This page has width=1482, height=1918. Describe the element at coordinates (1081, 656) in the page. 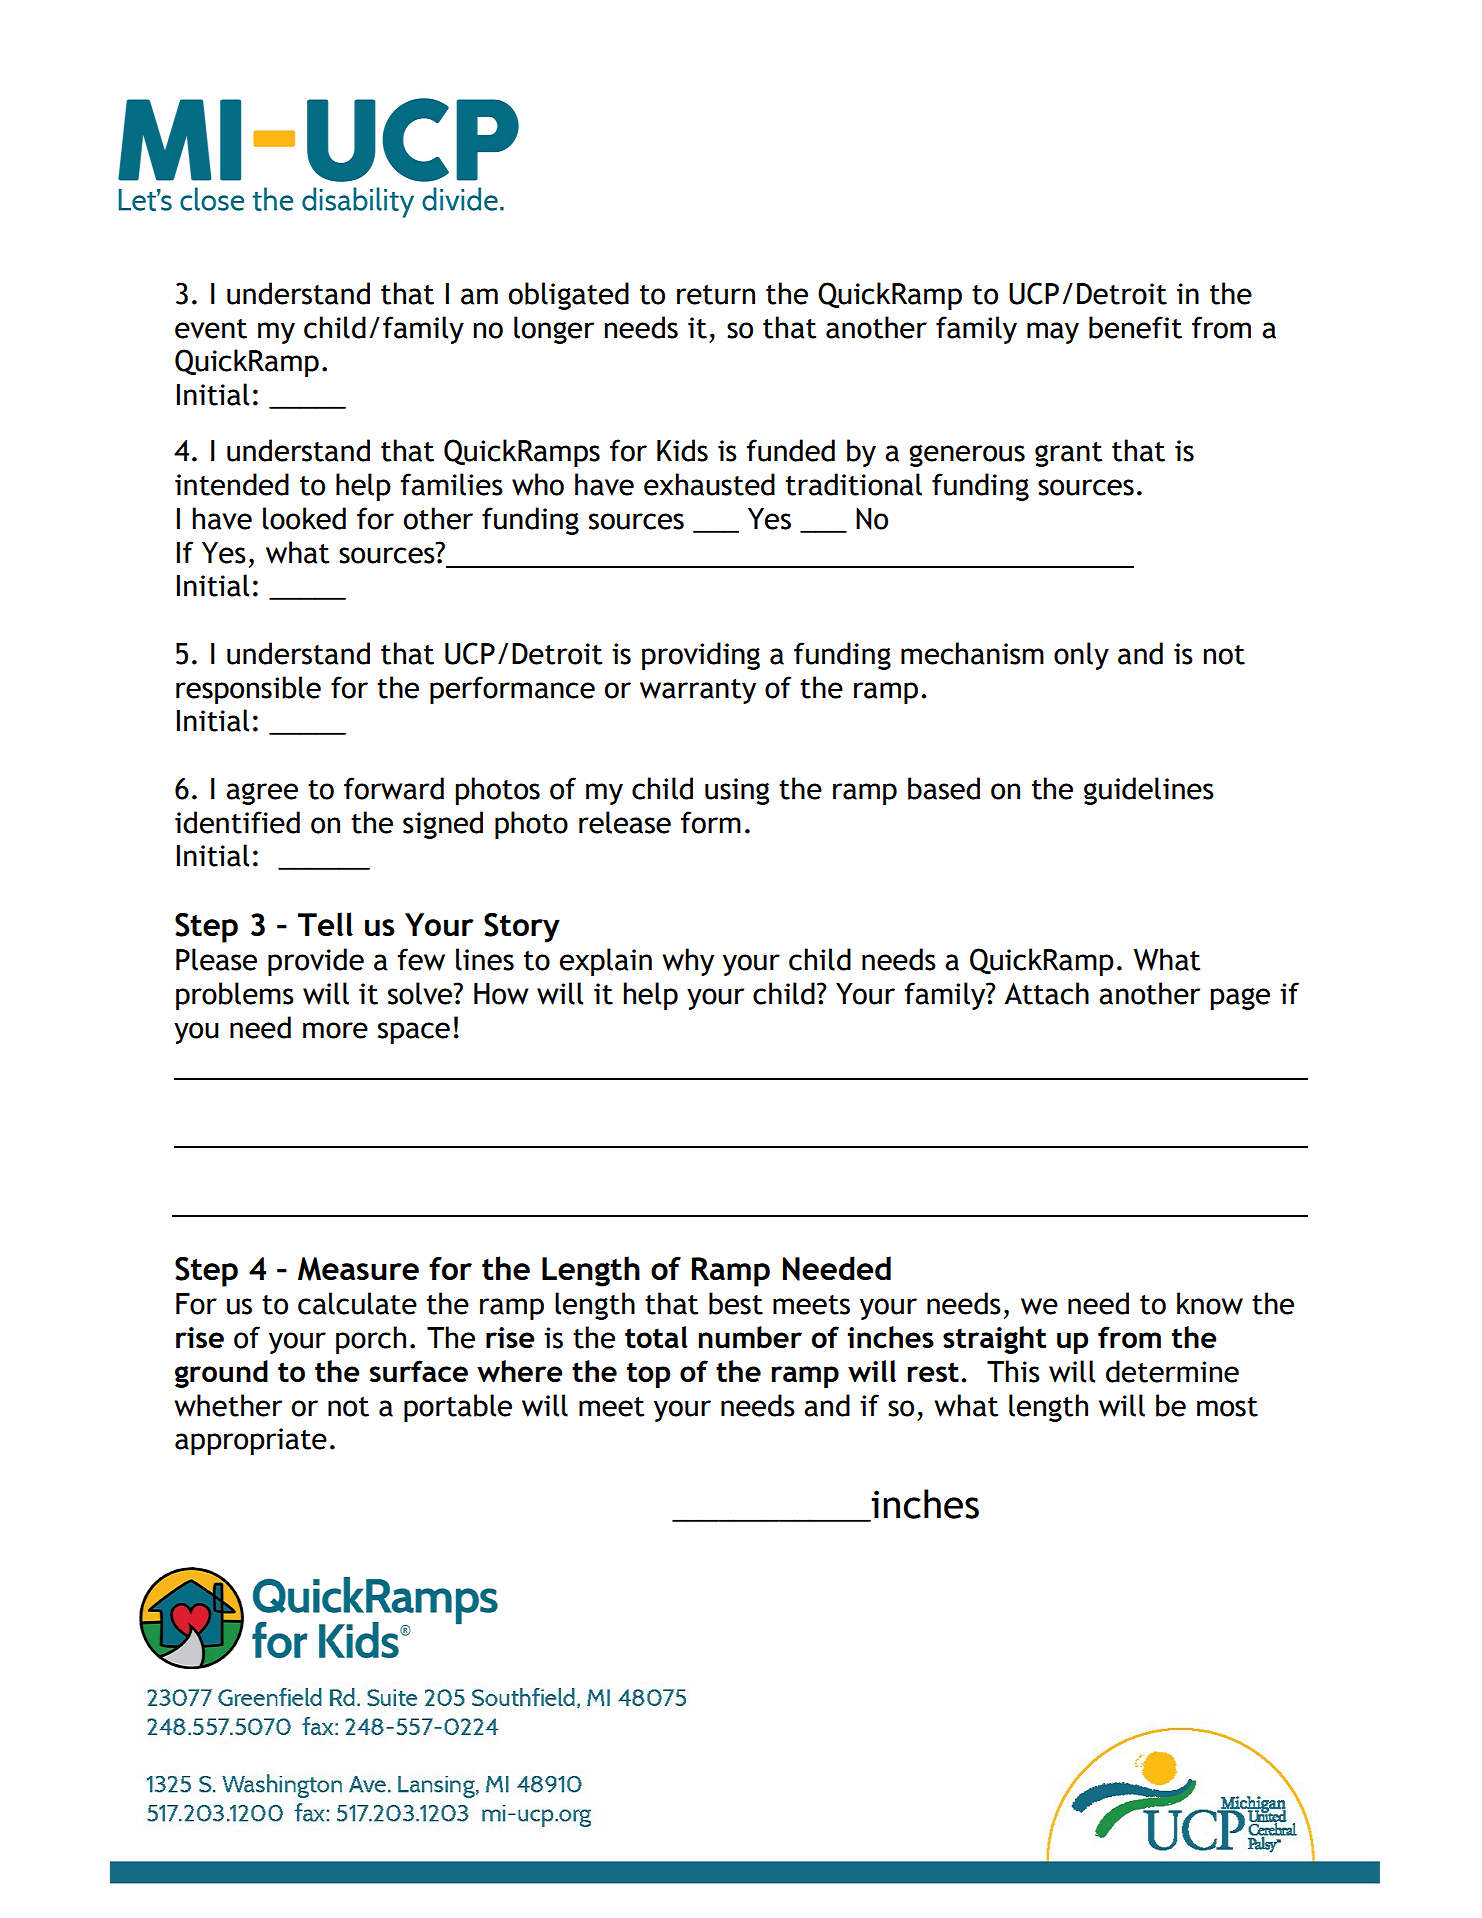

I see `only` at that location.
